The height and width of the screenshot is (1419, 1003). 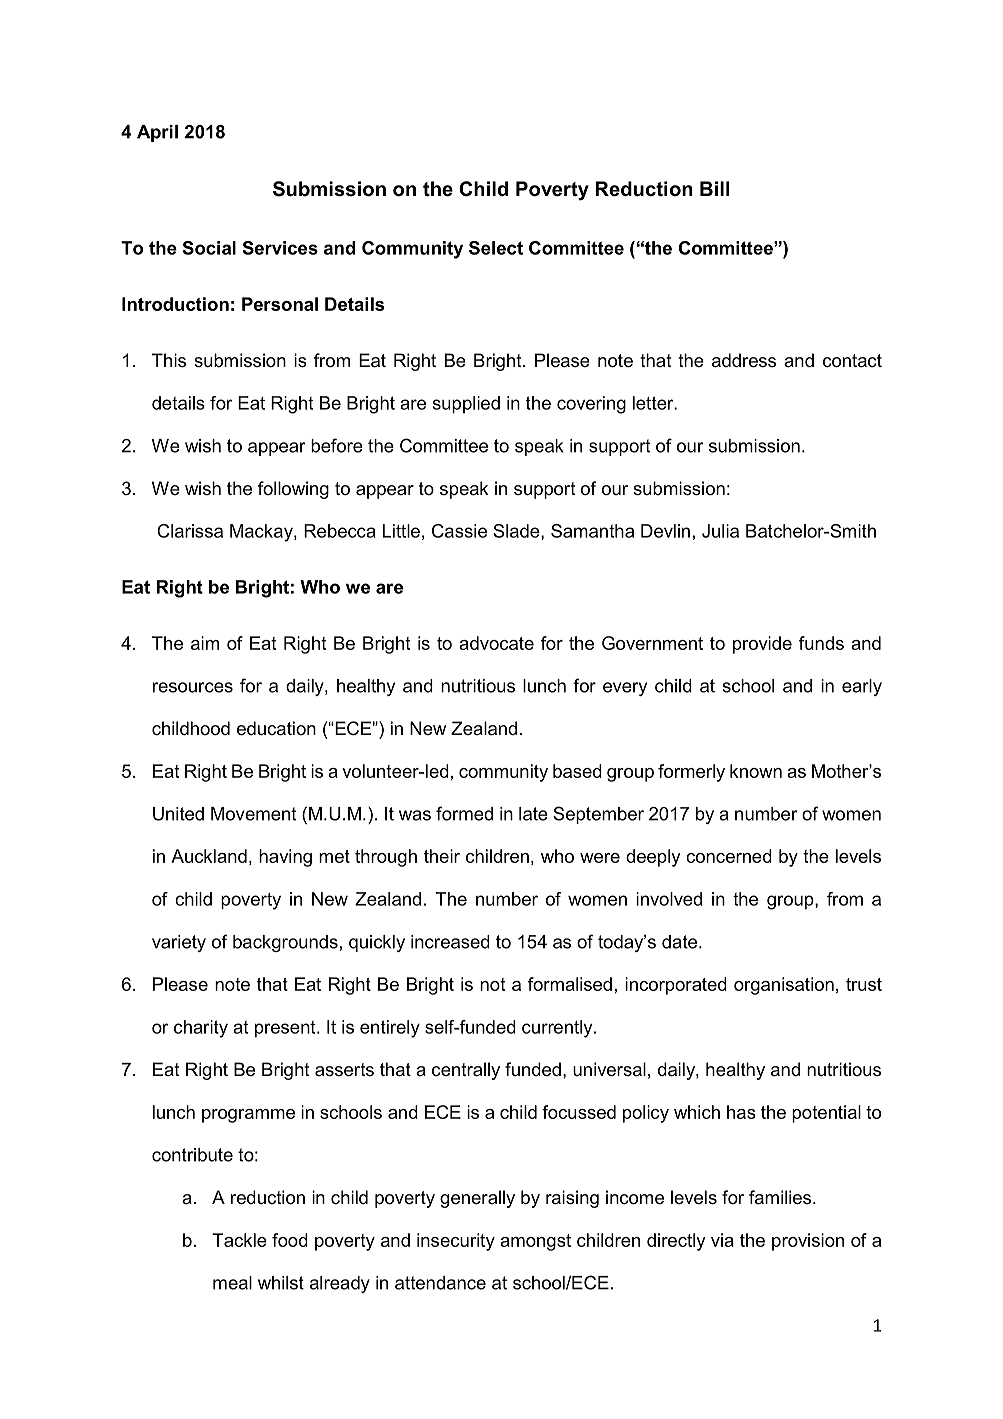 I want to click on charity, so click(x=201, y=1029).
